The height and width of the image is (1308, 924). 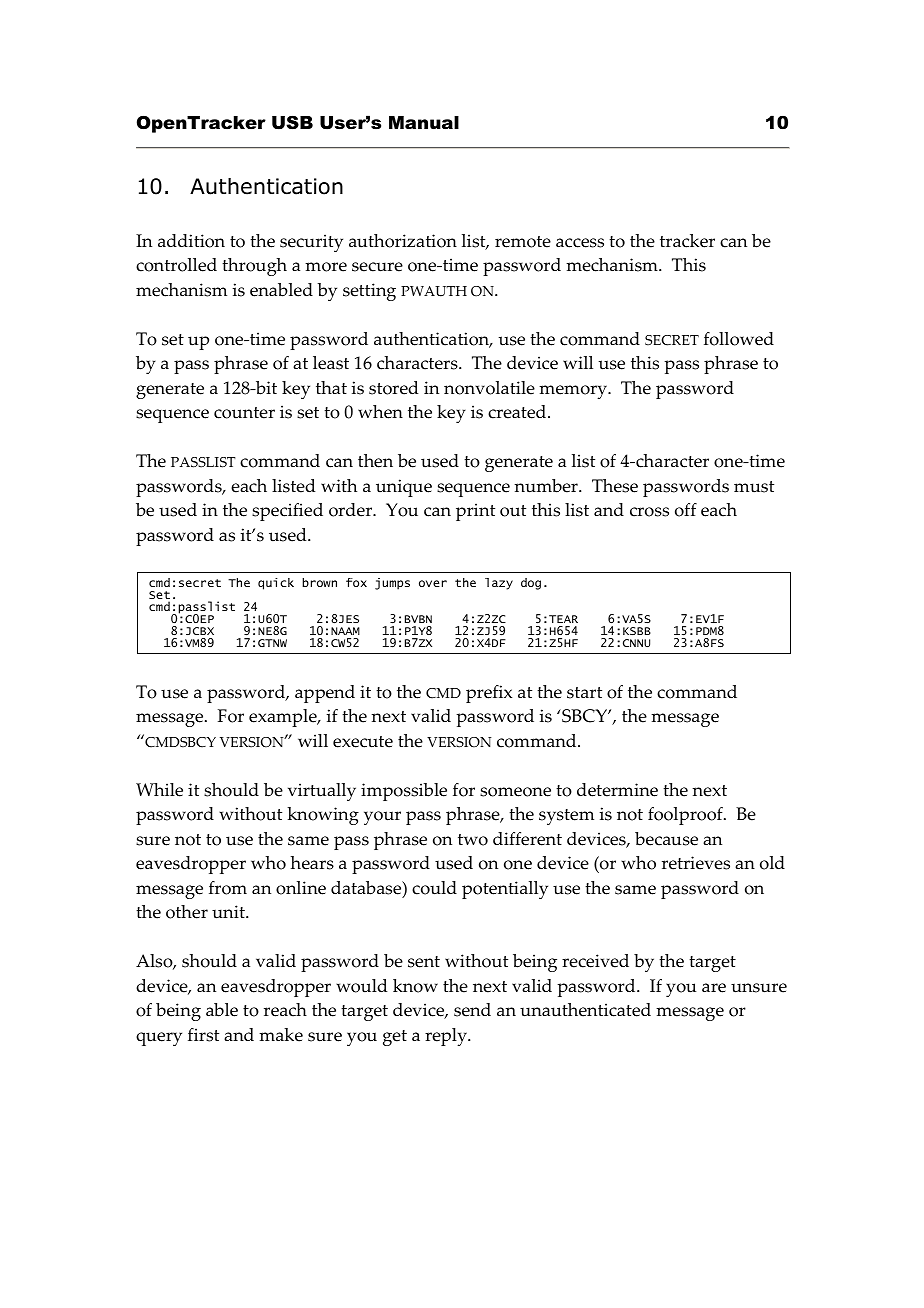 I want to click on Manual, so click(x=424, y=123).
